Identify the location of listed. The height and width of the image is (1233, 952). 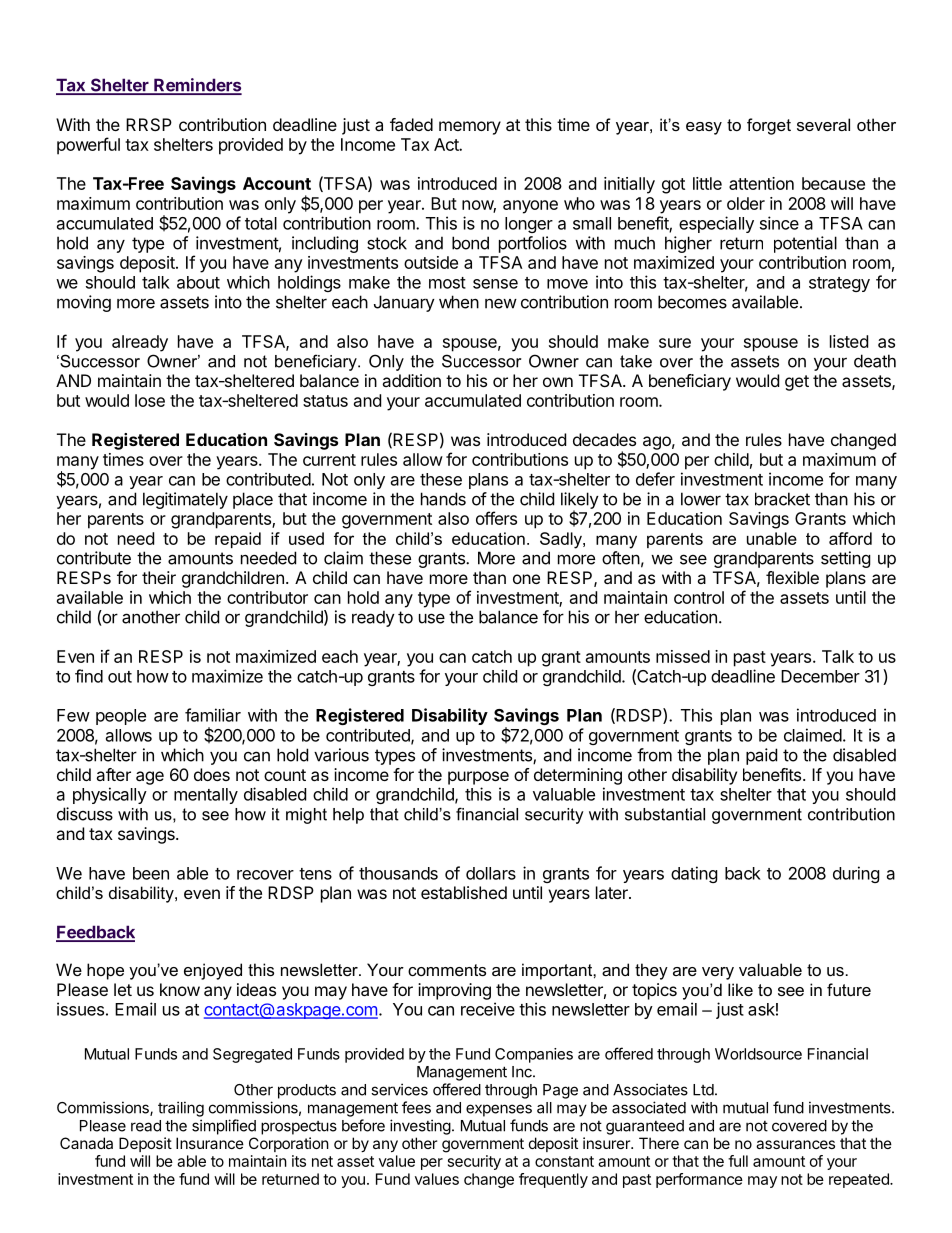
(849, 341).
